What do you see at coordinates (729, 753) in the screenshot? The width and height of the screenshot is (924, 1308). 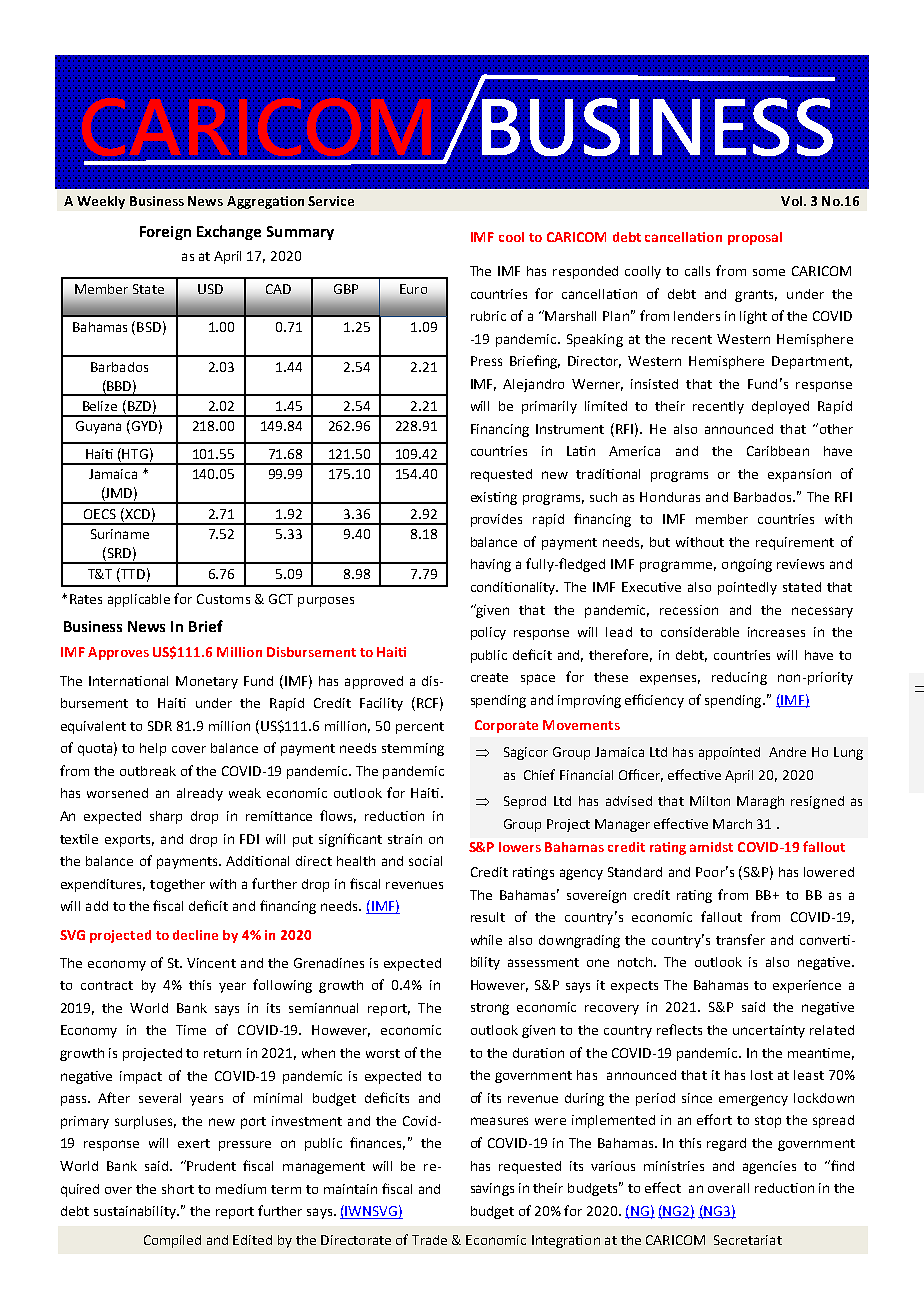 I see `appointed` at bounding box center [729, 753].
